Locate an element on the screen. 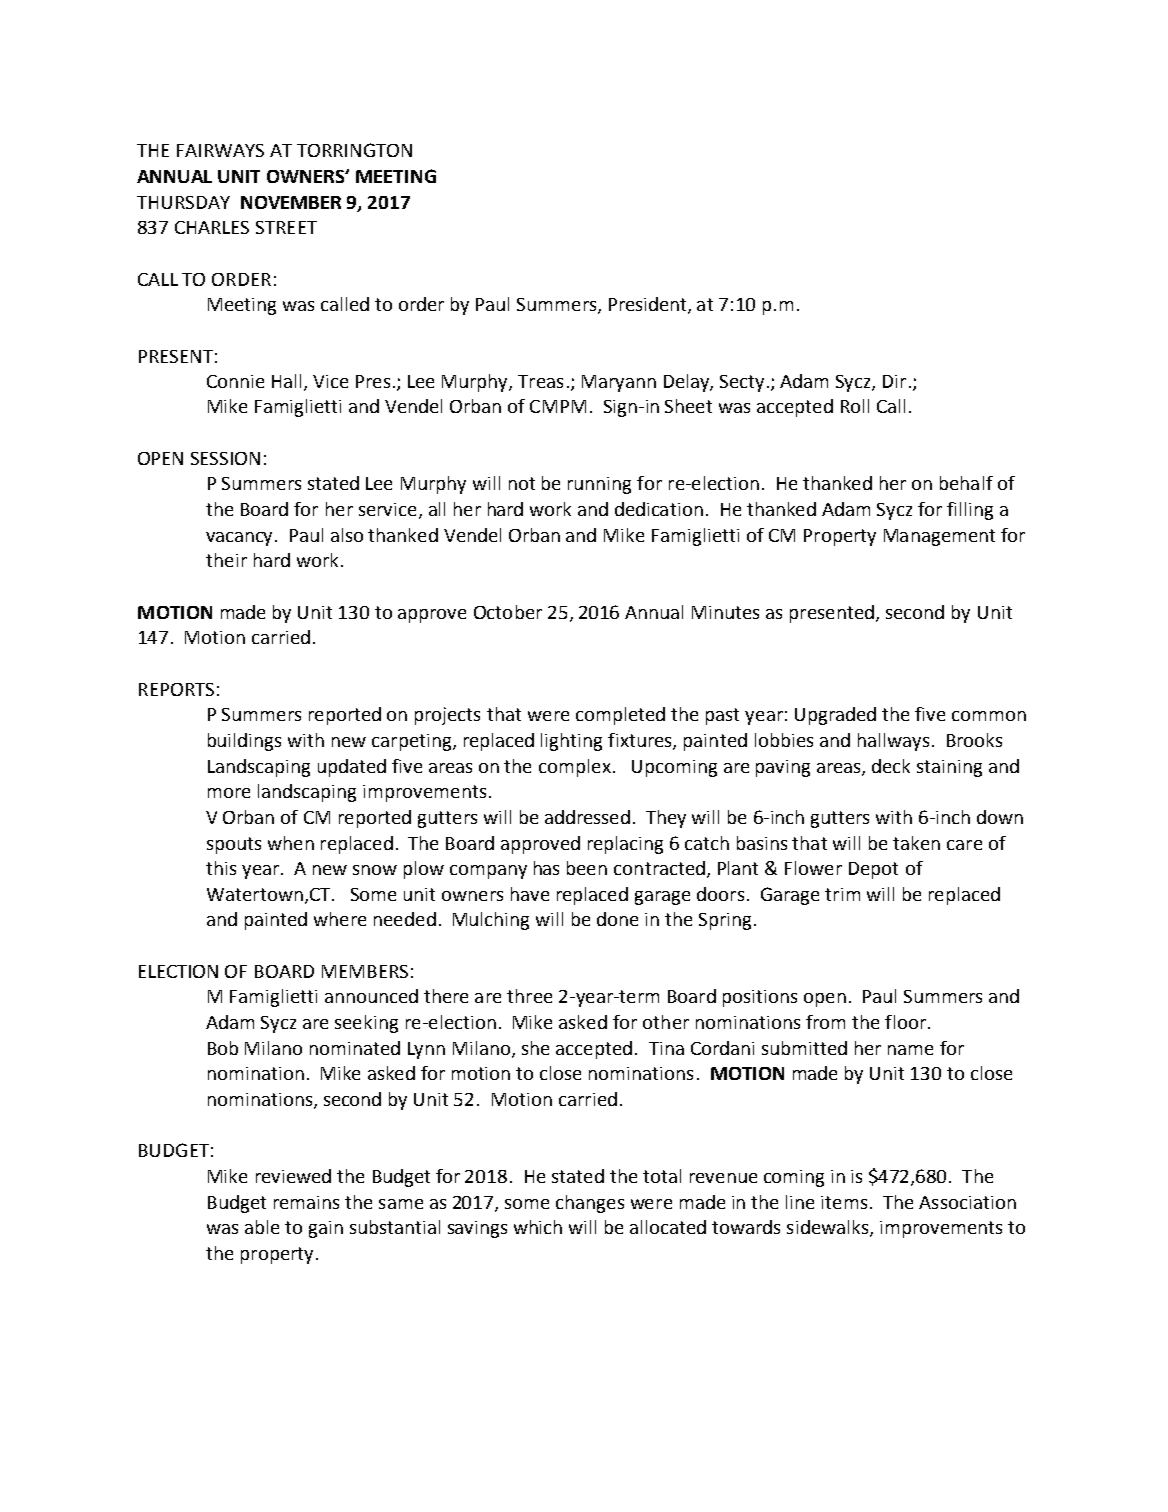 The width and height of the screenshot is (1168, 1512). Dir is located at coordinates (894, 381).
